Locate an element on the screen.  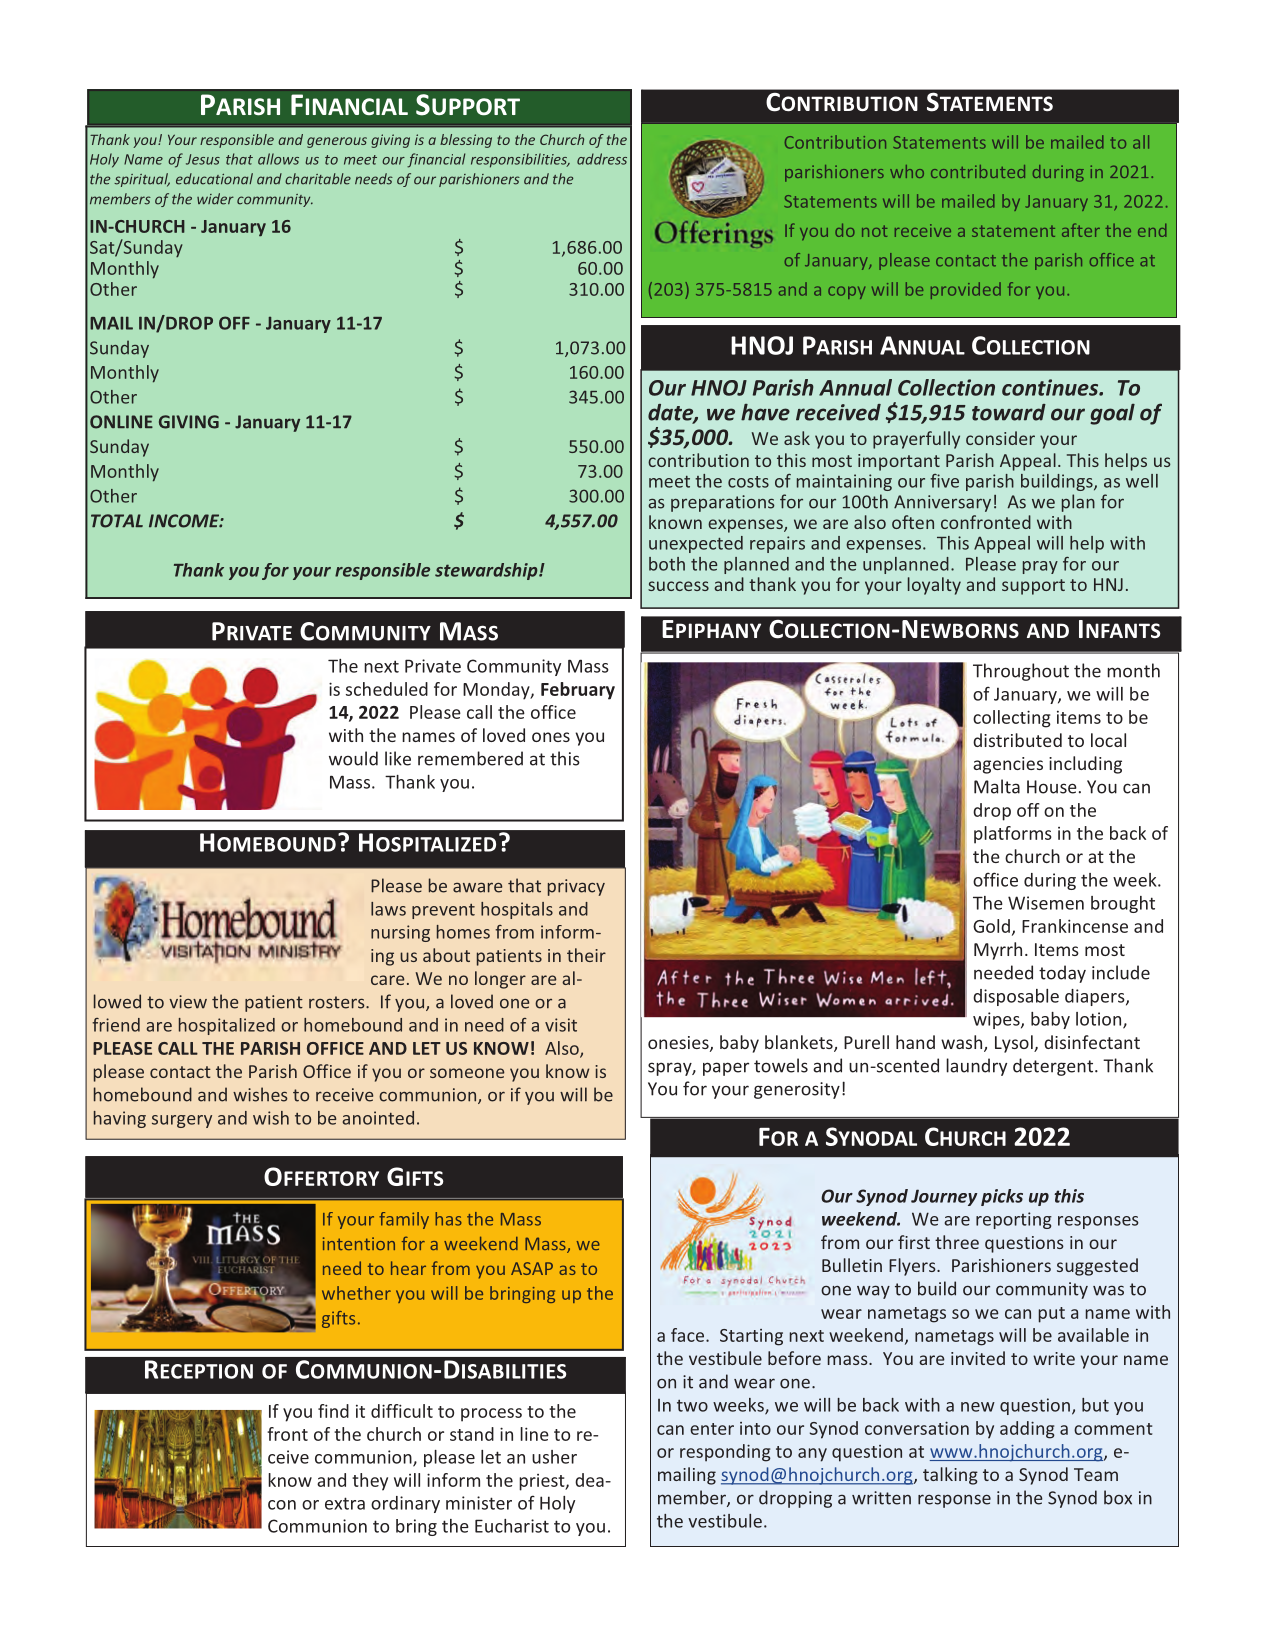
privacy is located at coordinates (576, 887).
